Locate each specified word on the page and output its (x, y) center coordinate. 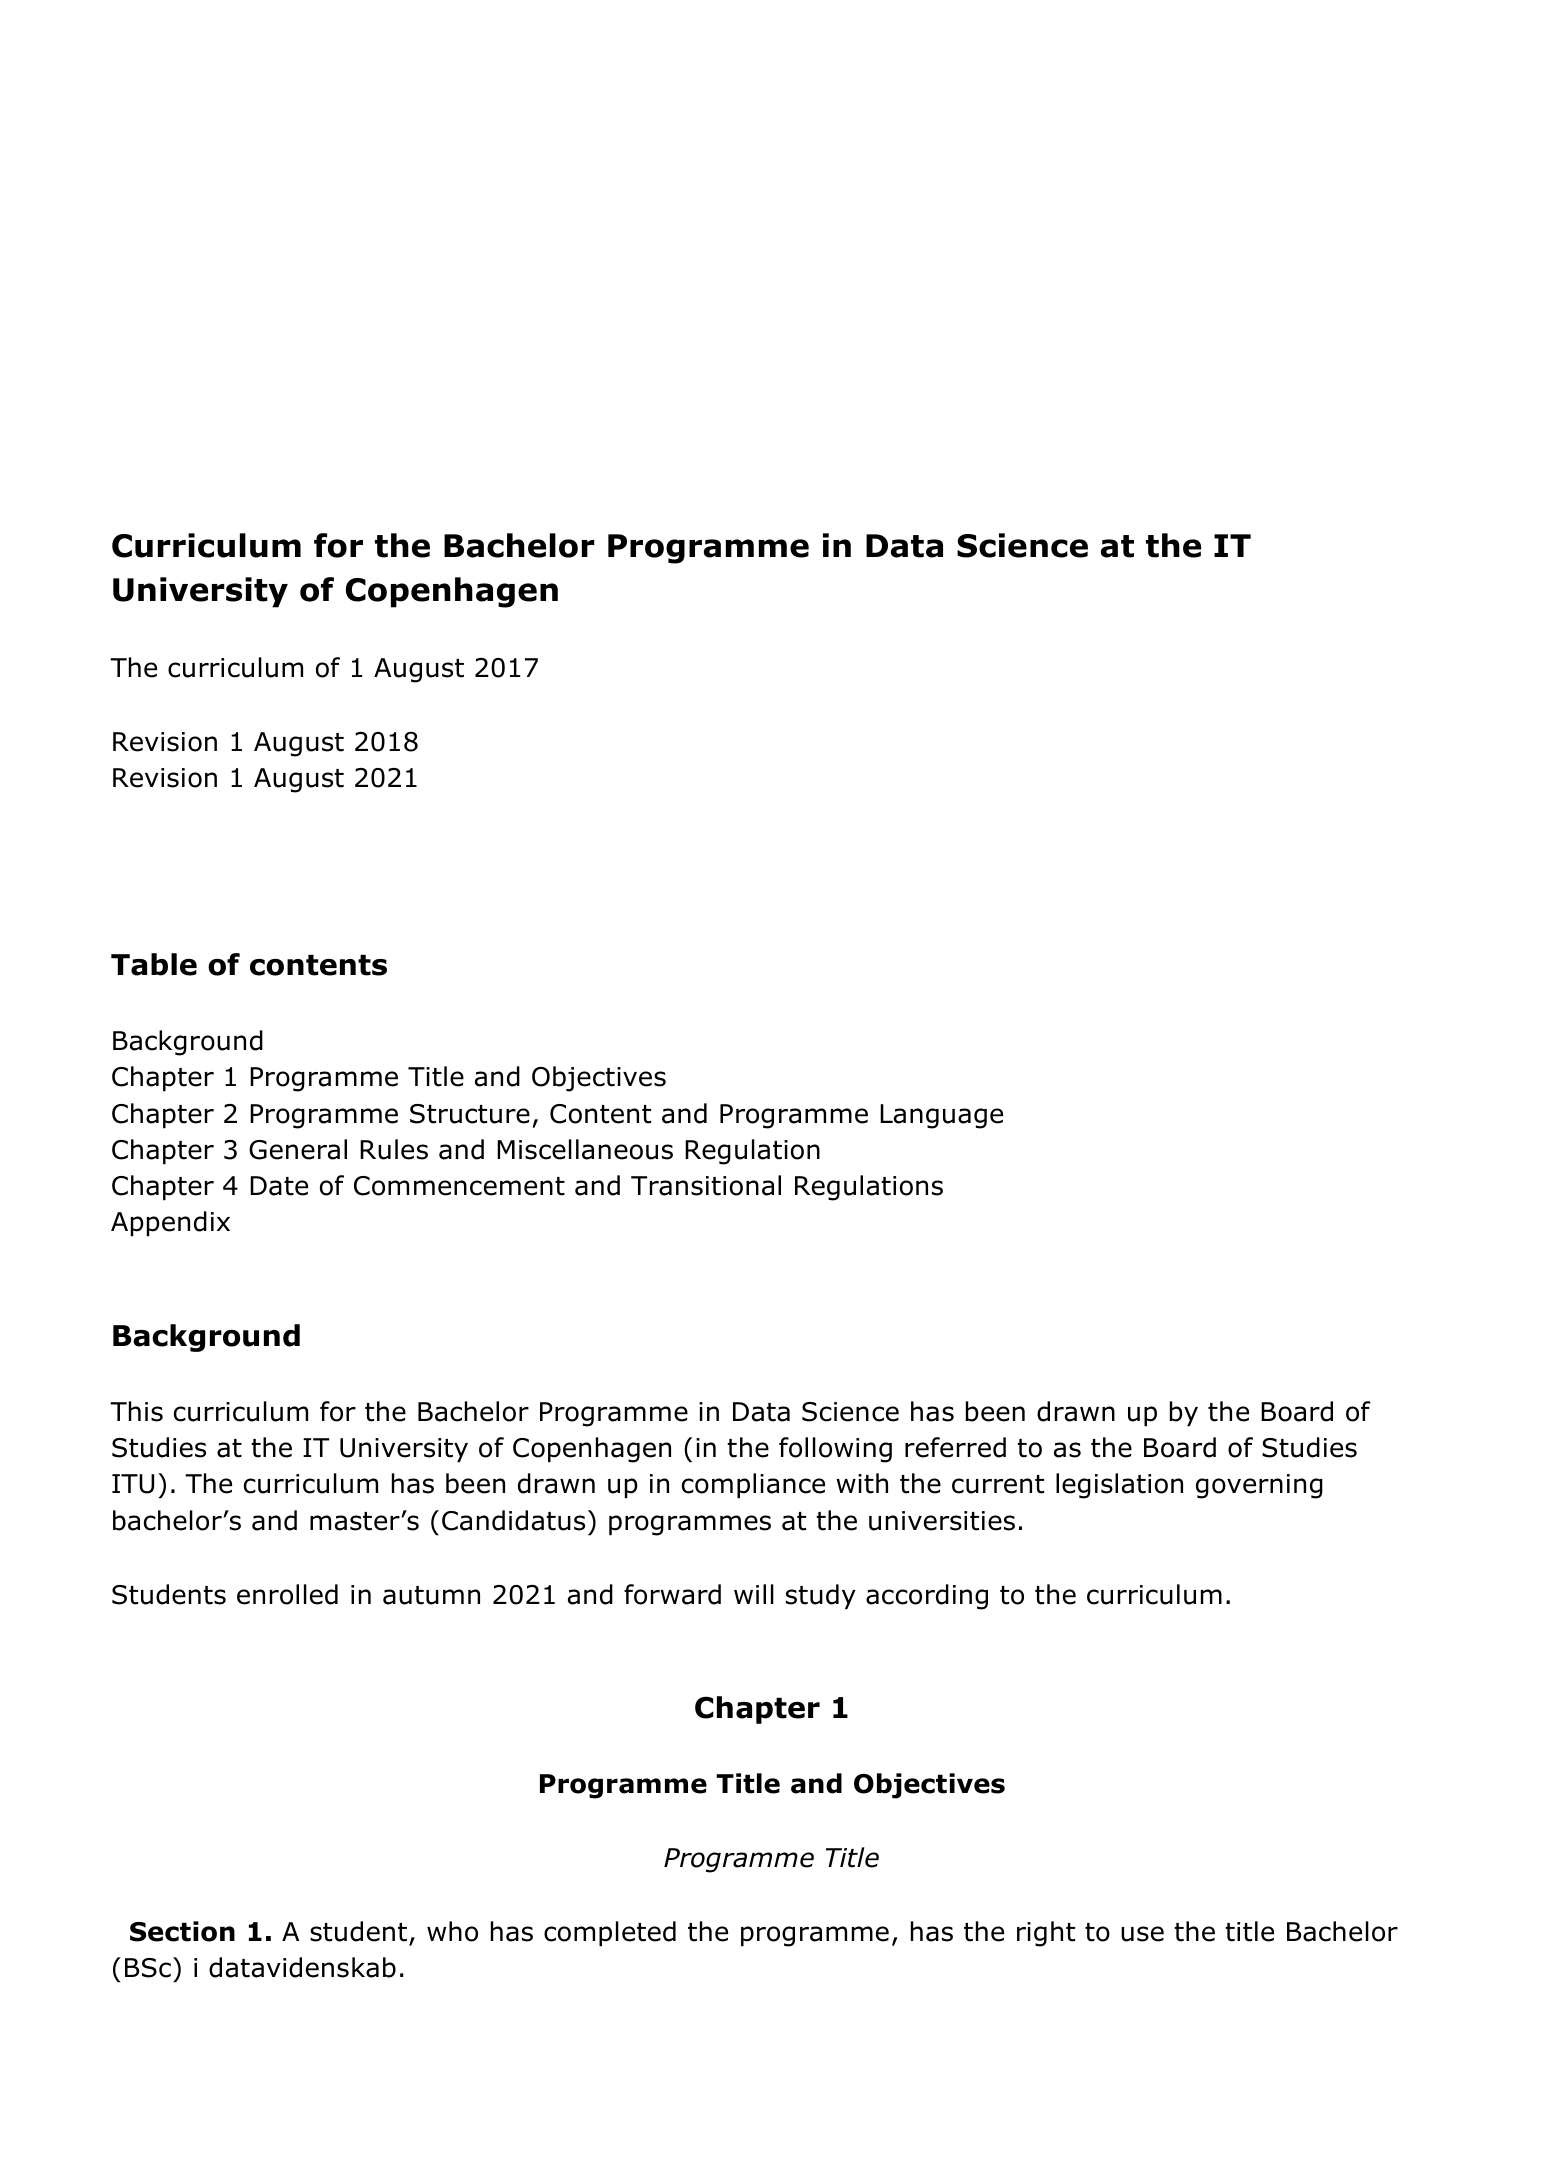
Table (154, 964)
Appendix (170, 1224)
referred (955, 1447)
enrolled (287, 1594)
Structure (470, 1114)
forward (672, 1594)
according (927, 1597)
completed (610, 1934)
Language (941, 1116)
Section (182, 1931)
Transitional (706, 1185)
